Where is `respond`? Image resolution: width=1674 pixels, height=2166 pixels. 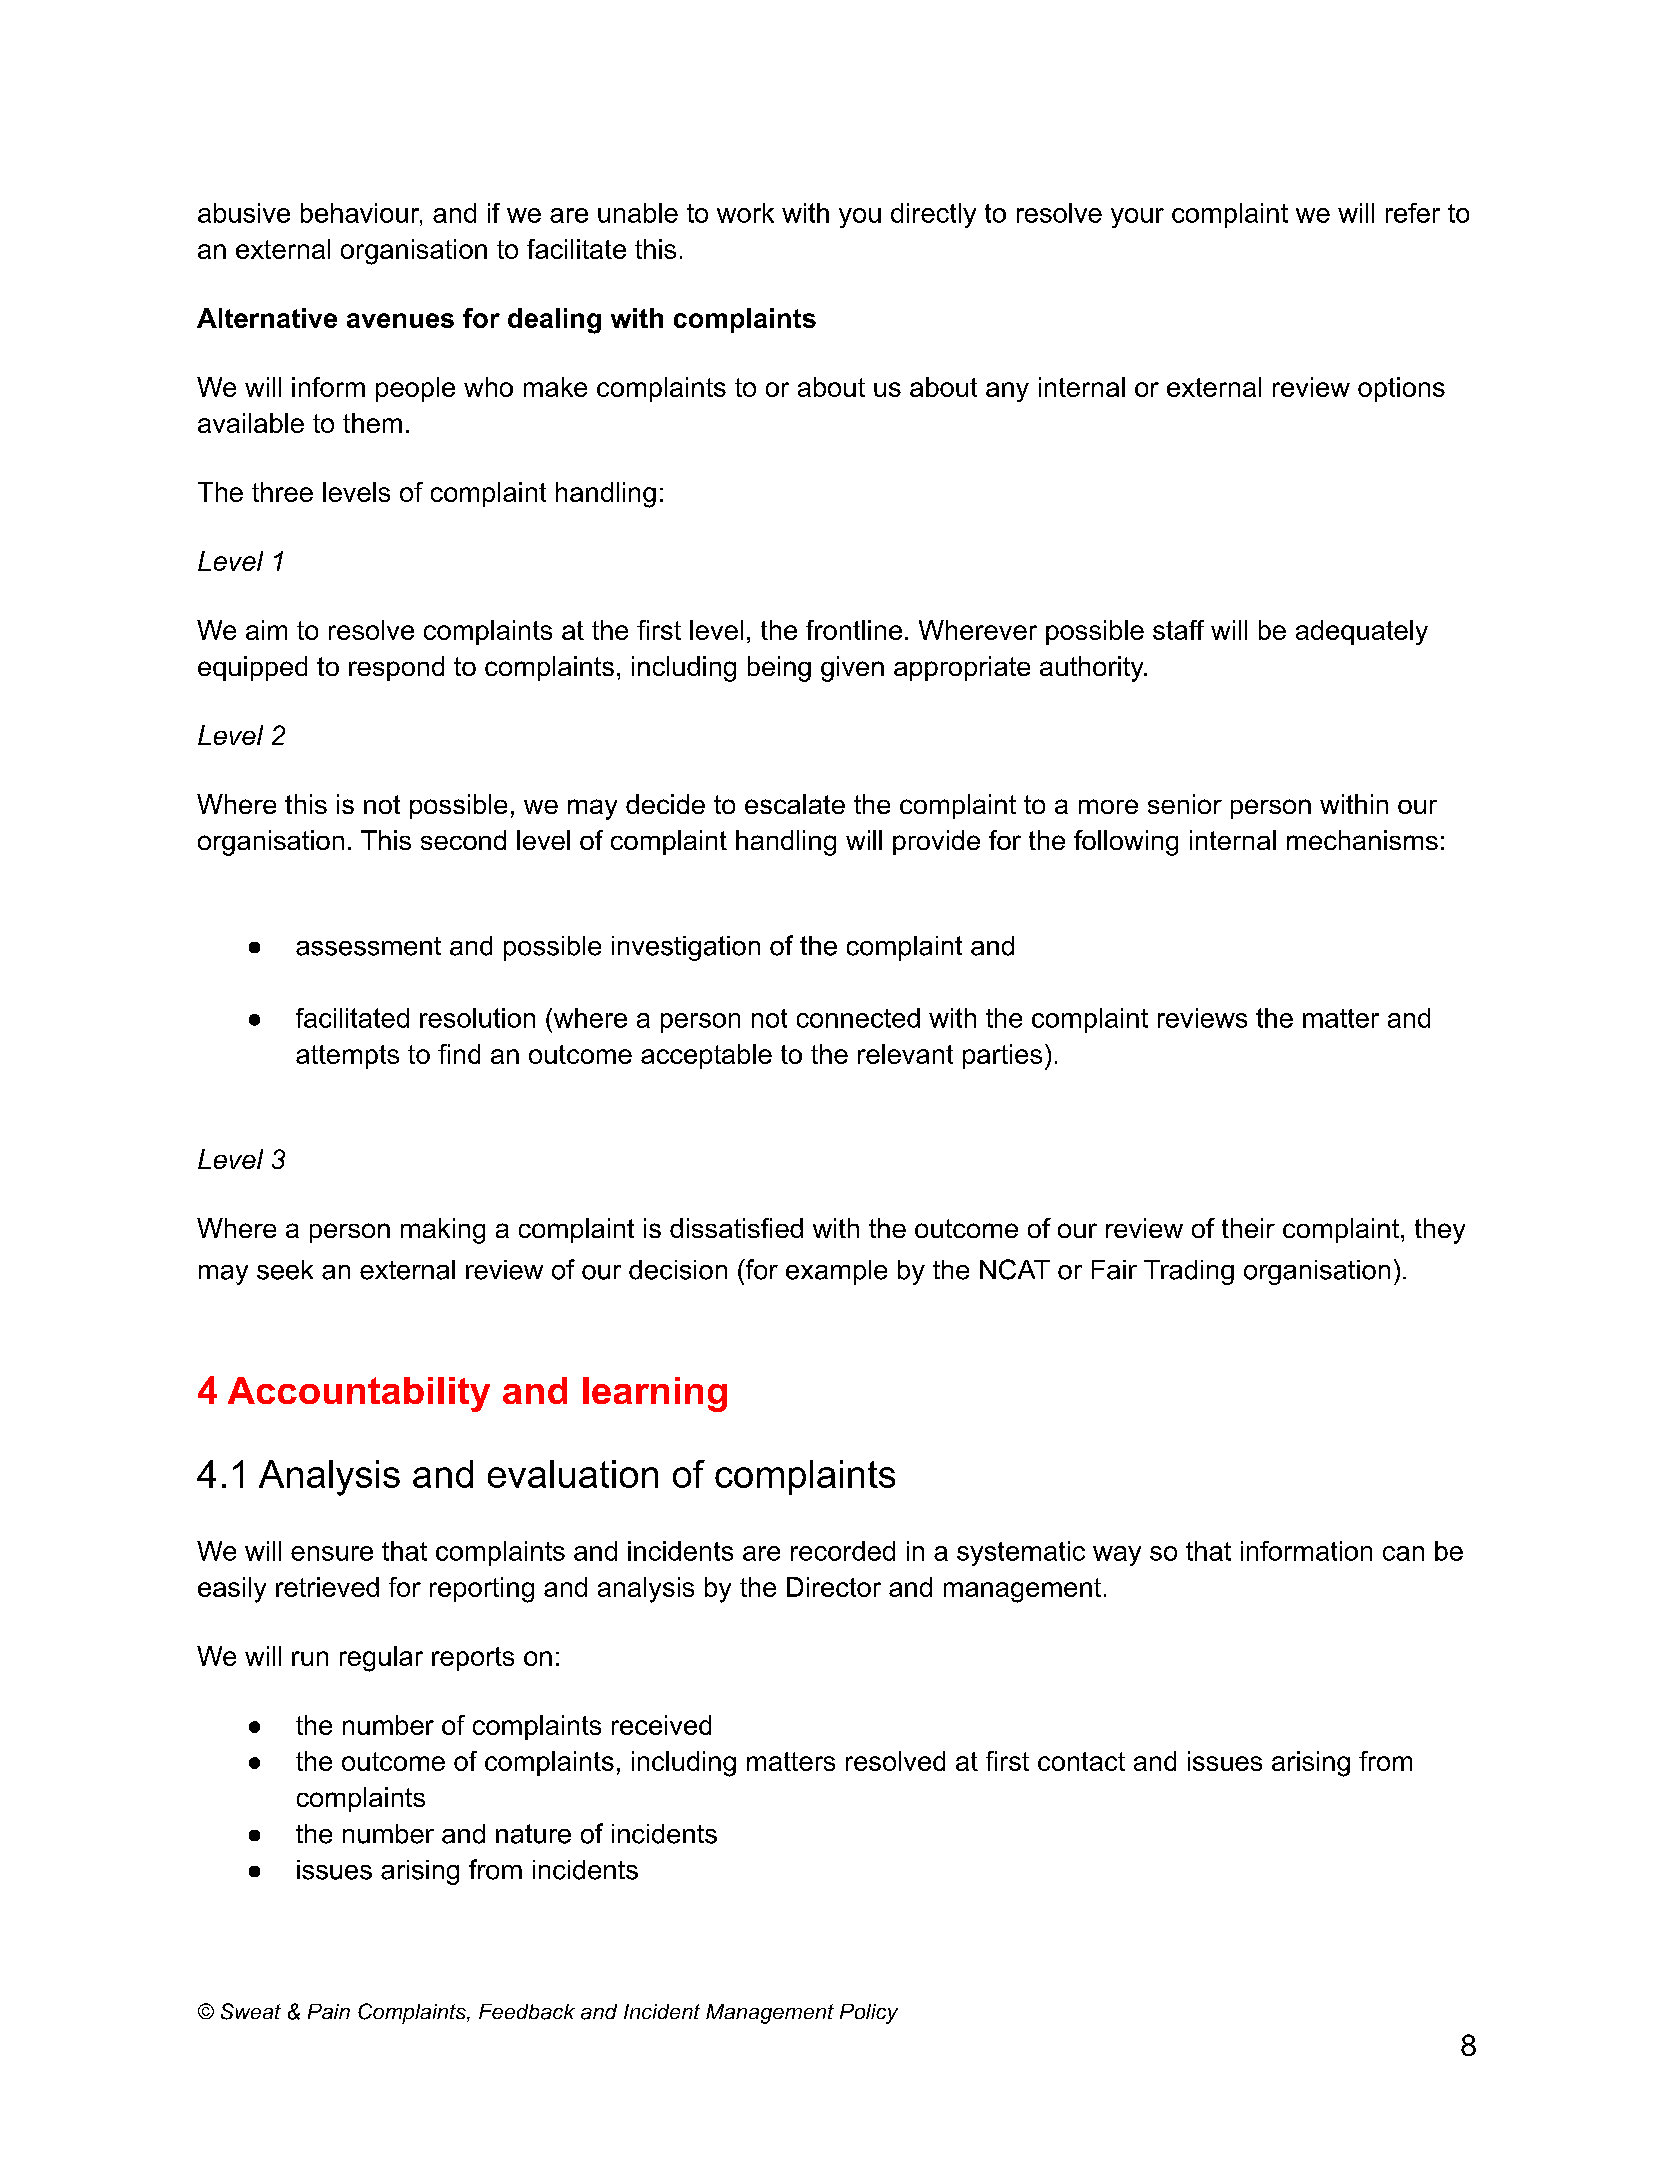 respond is located at coordinates (396, 668).
